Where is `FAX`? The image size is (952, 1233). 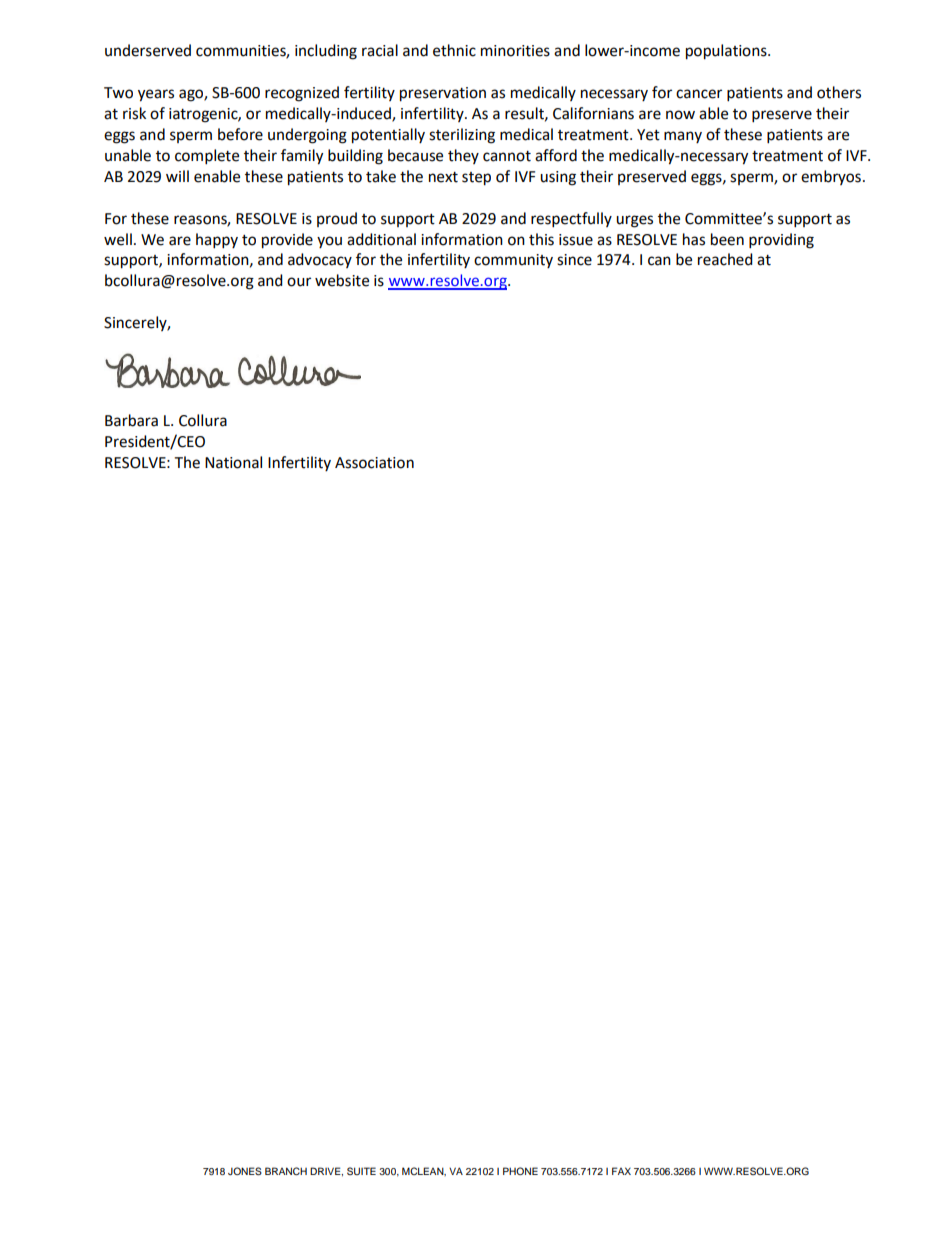 FAX is located at coordinates (621, 1171).
